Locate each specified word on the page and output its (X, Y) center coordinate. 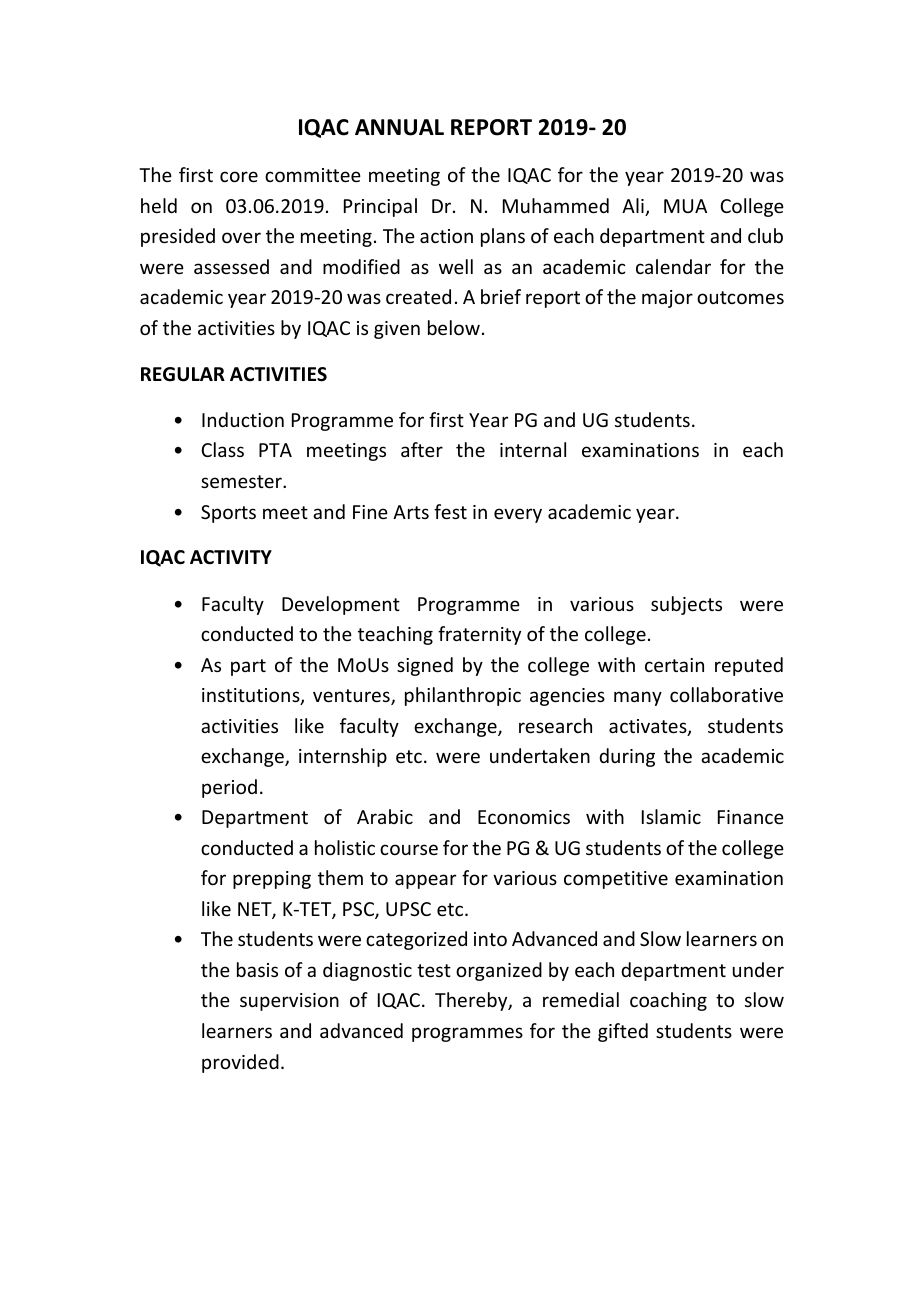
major (667, 299)
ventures (352, 697)
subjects (686, 605)
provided (240, 1063)
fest (450, 511)
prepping (272, 880)
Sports (228, 514)
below (454, 327)
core (239, 176)
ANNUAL (399, 127)
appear (425, 881)
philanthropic (463, 696)
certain (674, 665)
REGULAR (183, 374)
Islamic (671, 816)
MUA (685, 206)
